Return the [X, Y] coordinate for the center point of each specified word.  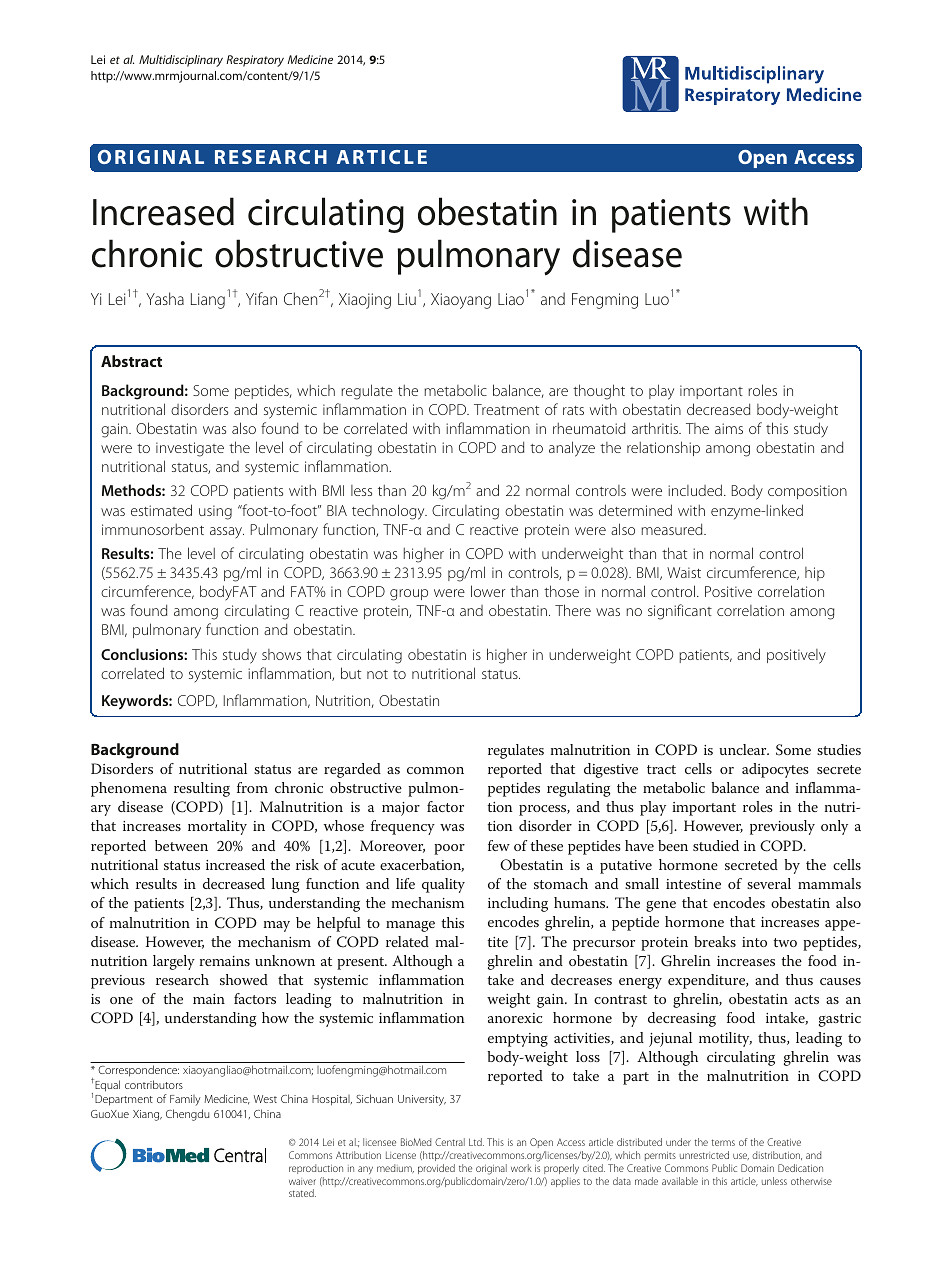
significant [680, 612]
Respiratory [255, 61]
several [769, 883]
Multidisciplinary [181, 61]
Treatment [506, 409]
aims [729, 428]
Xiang [147, 1115]
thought [599, 392]
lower [488, 591]
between [181, 845]
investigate [190, 449]
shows [281, 654]
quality [443, 885]
